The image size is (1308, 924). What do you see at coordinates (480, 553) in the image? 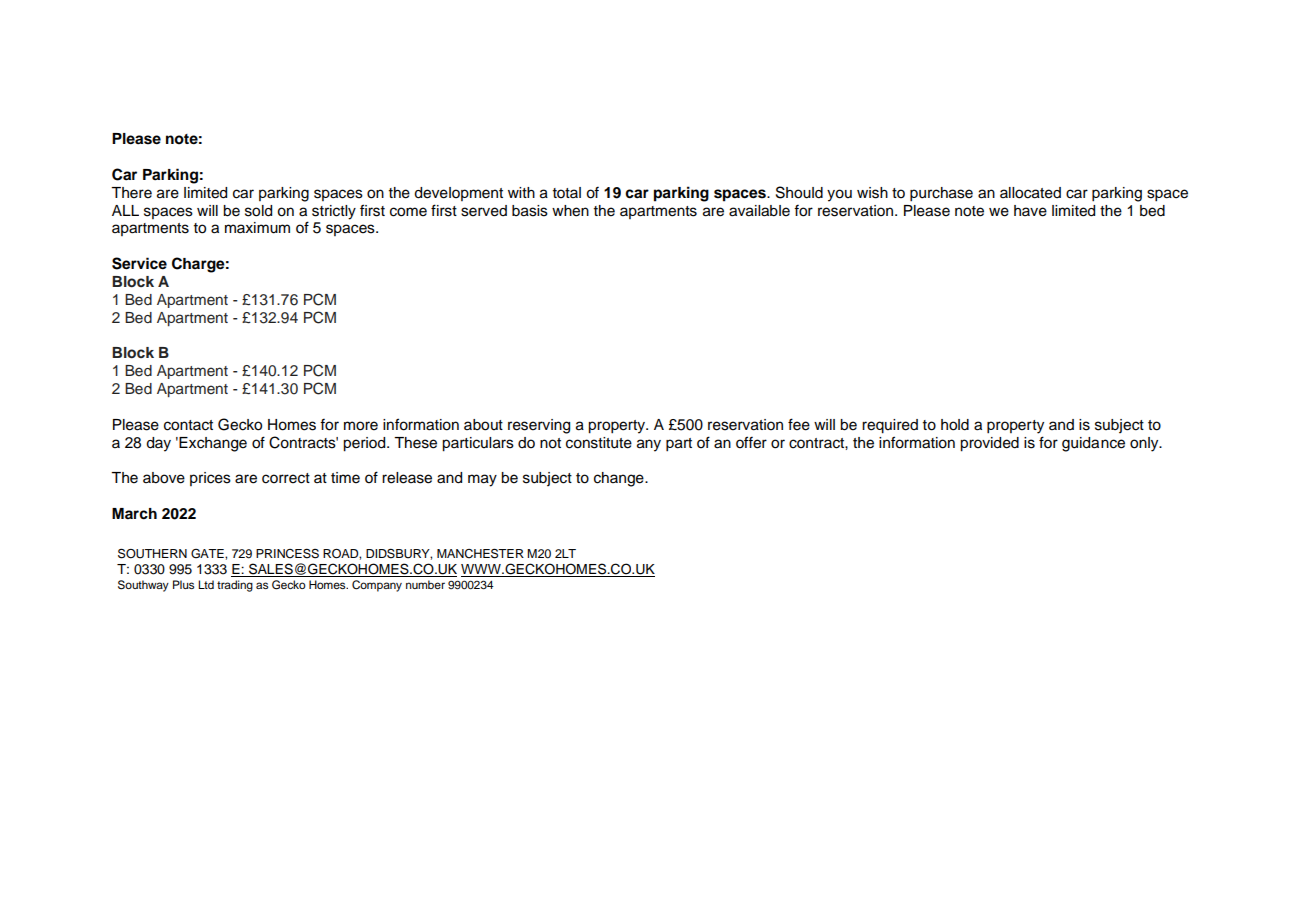
I see `MANCHESTER` at bounding box center [480, 553].
